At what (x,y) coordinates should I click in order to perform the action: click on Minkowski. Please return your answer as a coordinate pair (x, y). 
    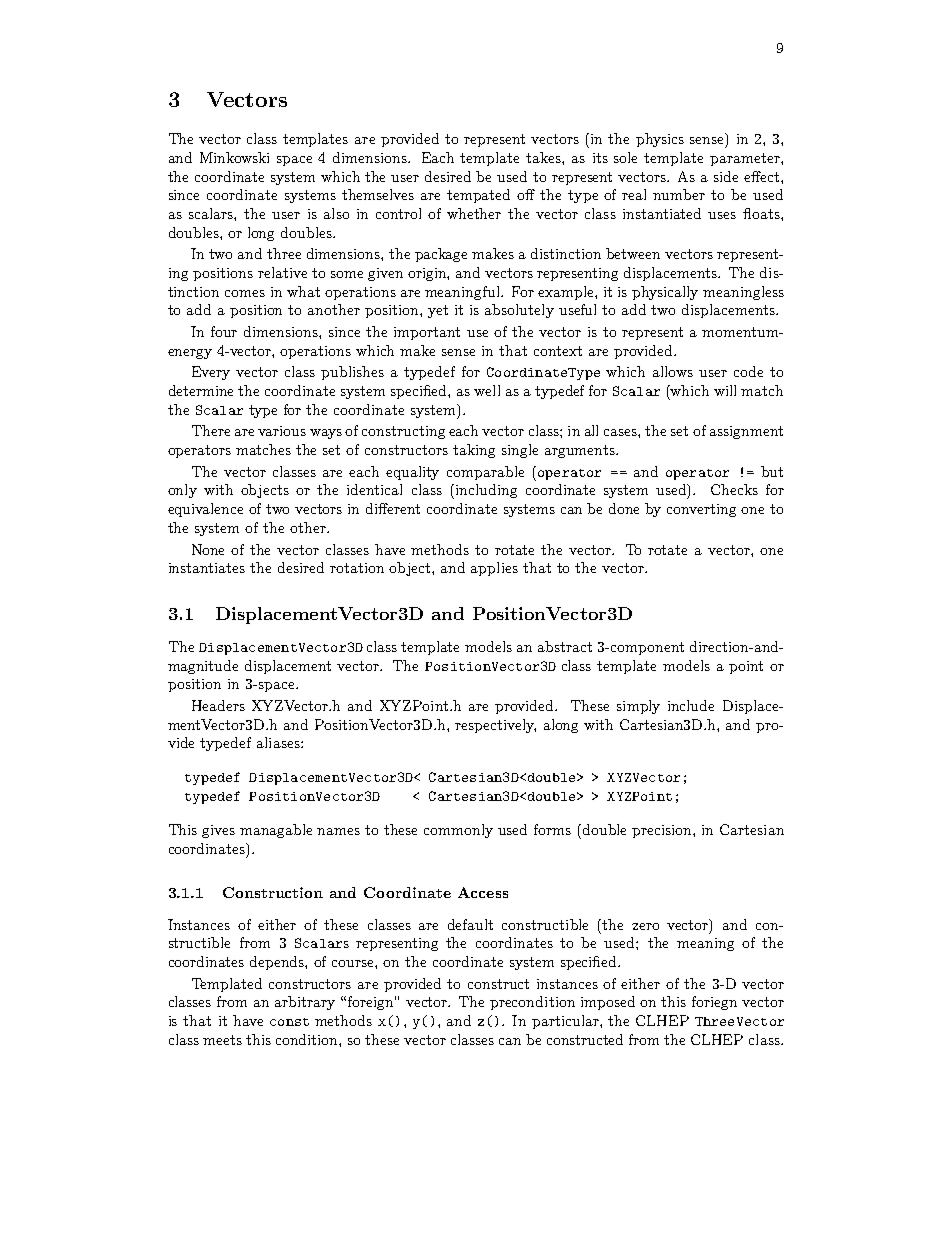
    Looking at the image, I should click on (234, 157).
